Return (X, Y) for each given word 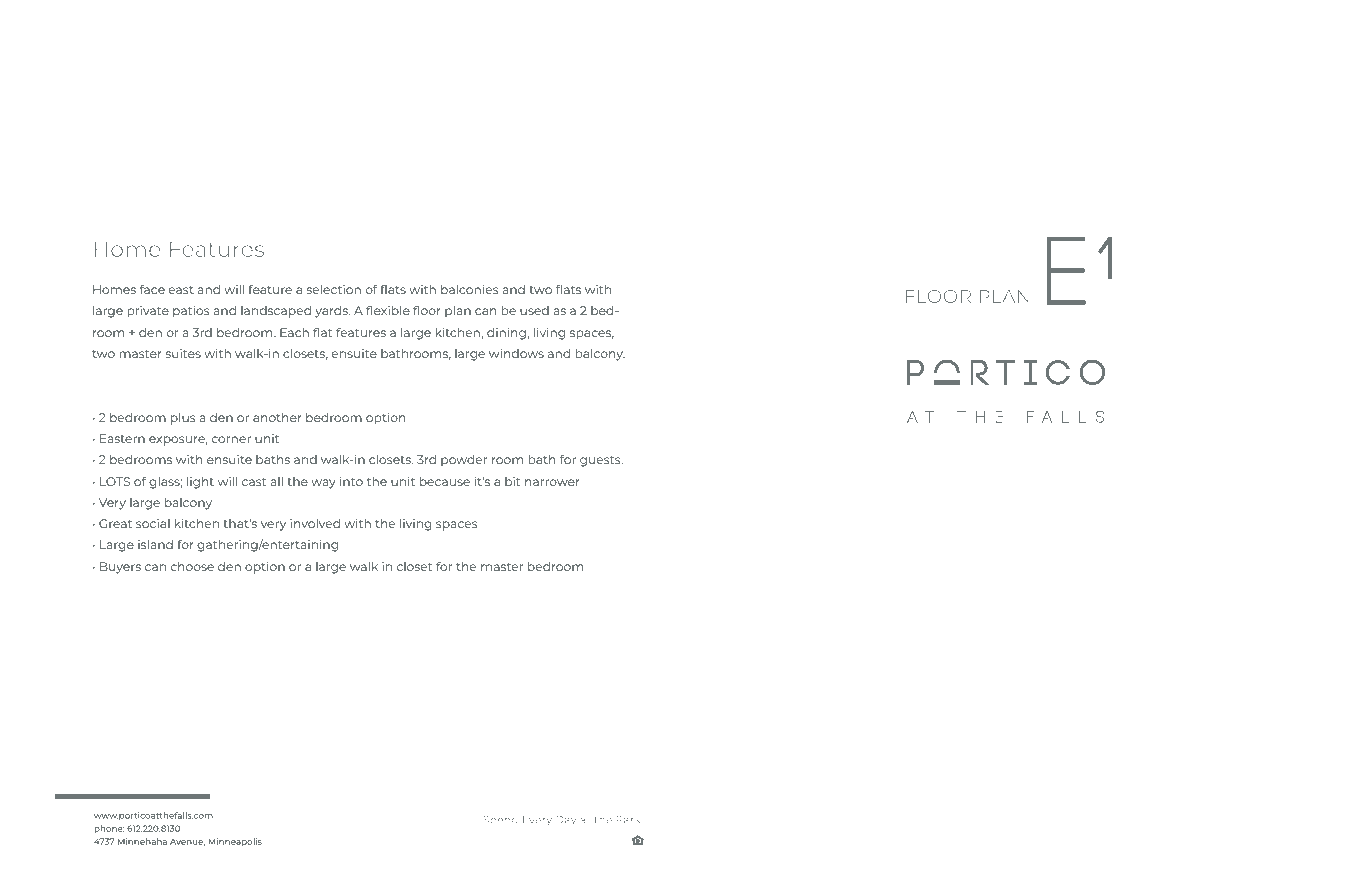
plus (183, 419)
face (152, 289)
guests (601, 461)
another (277, 417)
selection (334, 289)
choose (192, 566)
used (534, 310)
